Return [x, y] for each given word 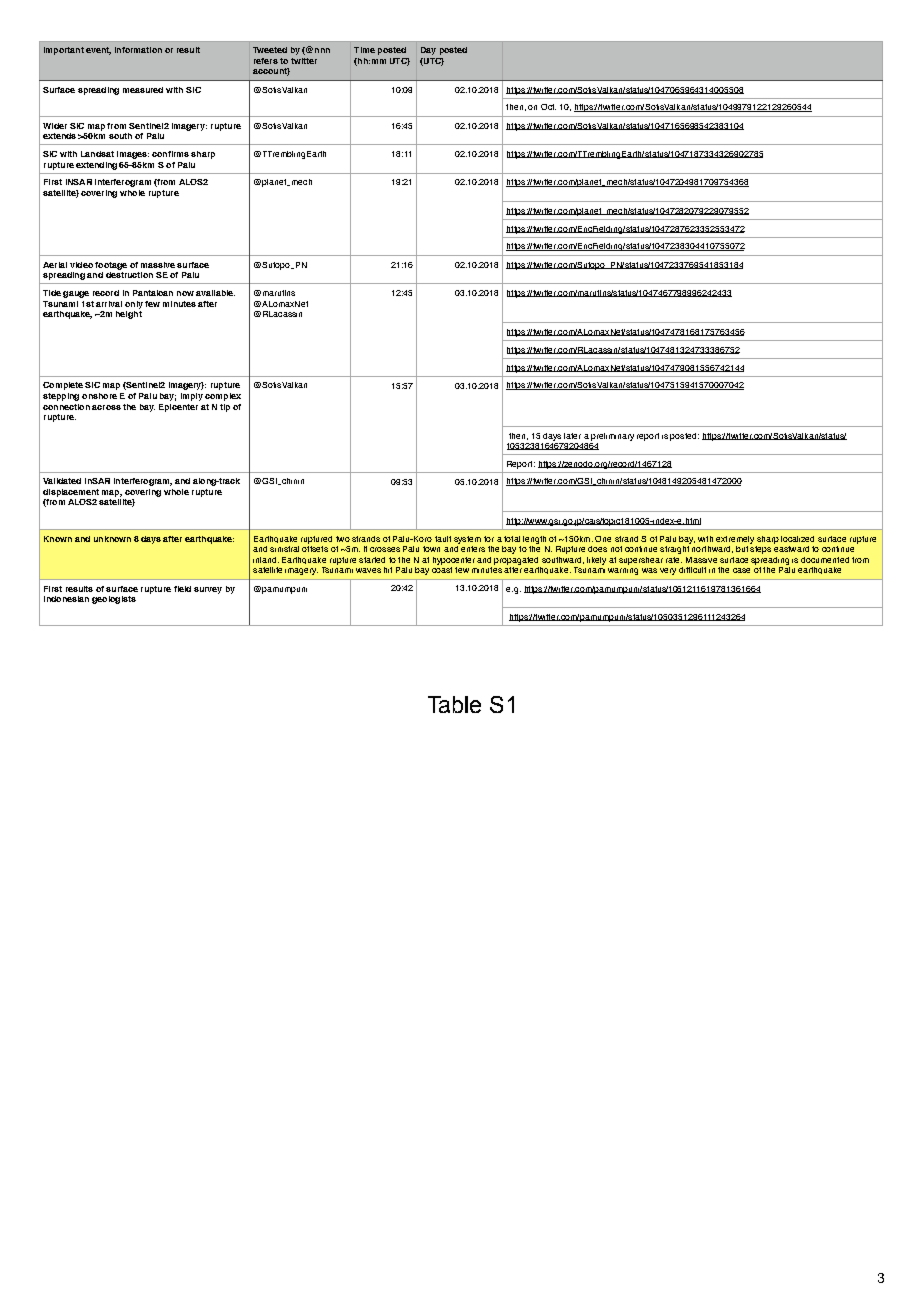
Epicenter [178, 408]
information [138, 50]
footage [111, 266]
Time [364, 50]
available [215, 293]
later [572, 436]
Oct [548, 107]
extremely [735, 540]
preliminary [612, 437]
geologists [114, 600]
